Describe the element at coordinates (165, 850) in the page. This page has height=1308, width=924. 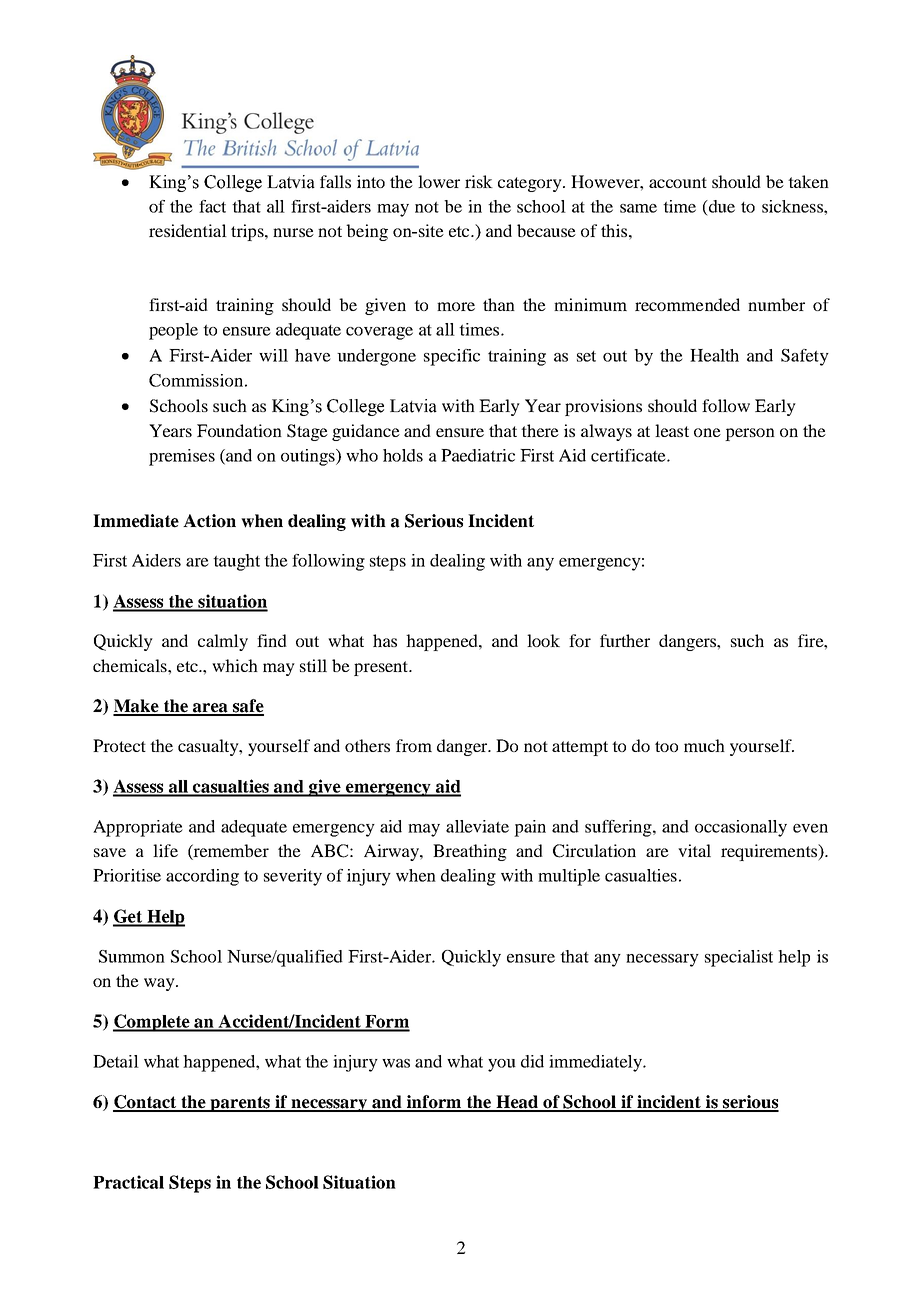
I see `life` at that location.
